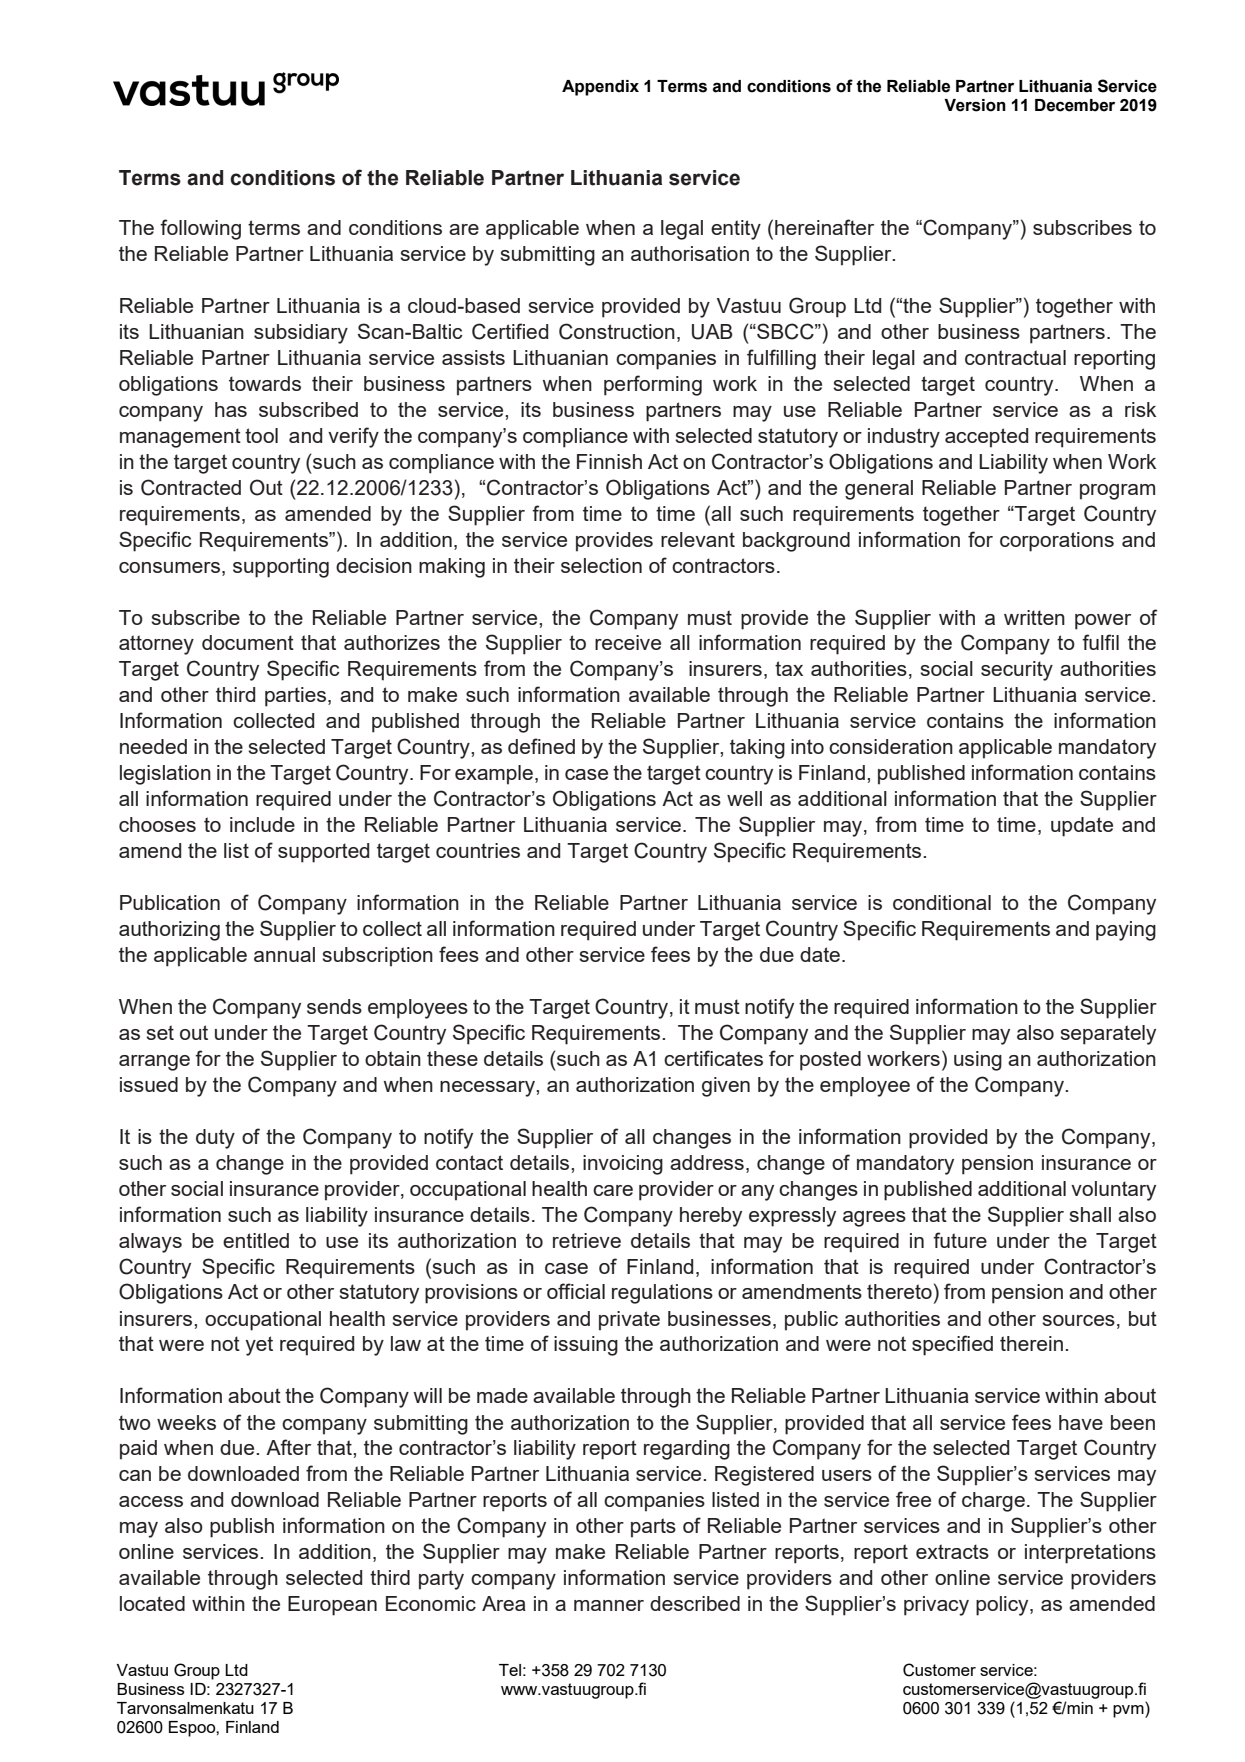 The image size is (1245, 1762). I want to click on relevant, so click(698, 539).
